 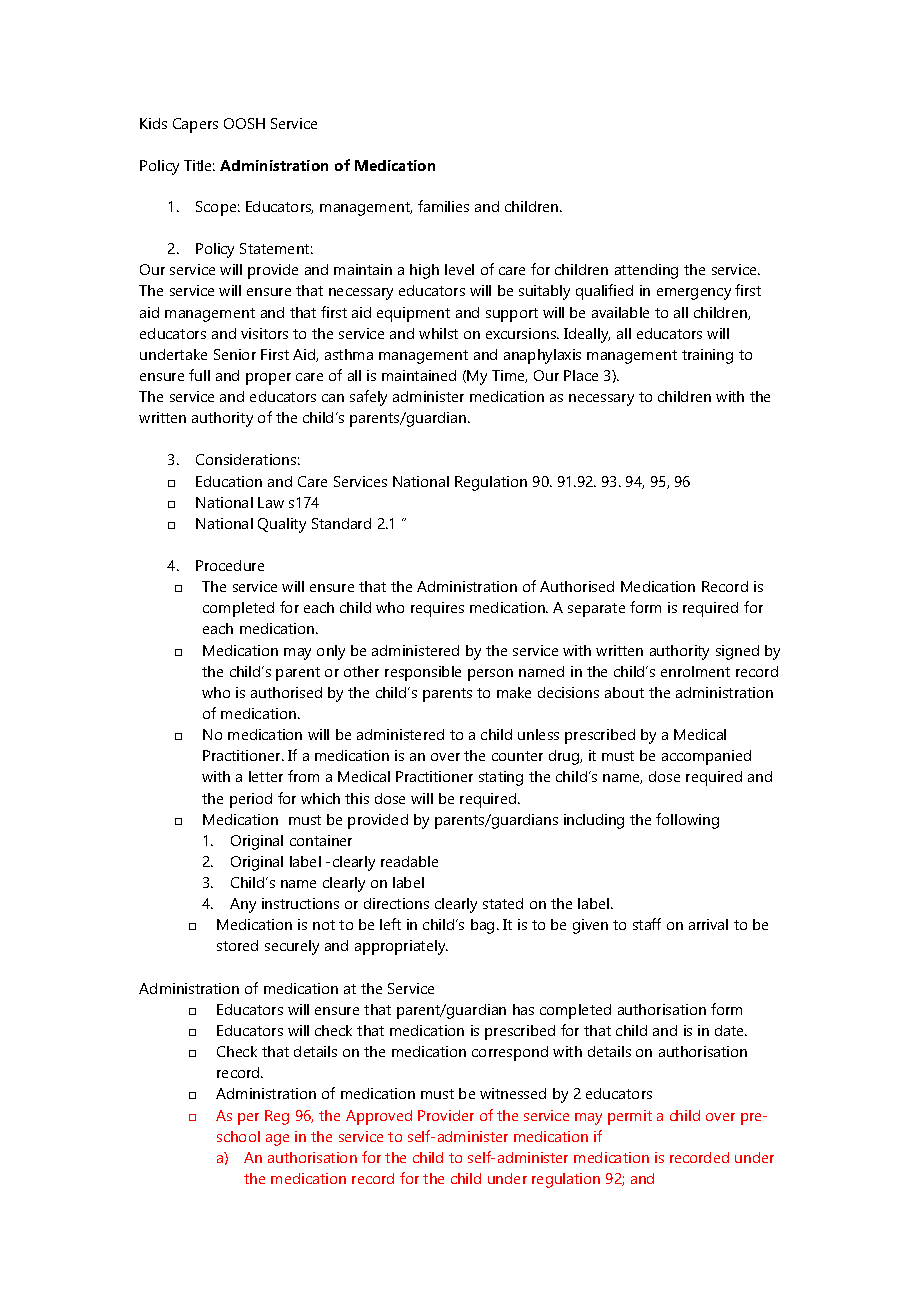 What do you see at coordinates (230, 565) in the image?
I see `Procedure` at bounding box center [230, 565].
